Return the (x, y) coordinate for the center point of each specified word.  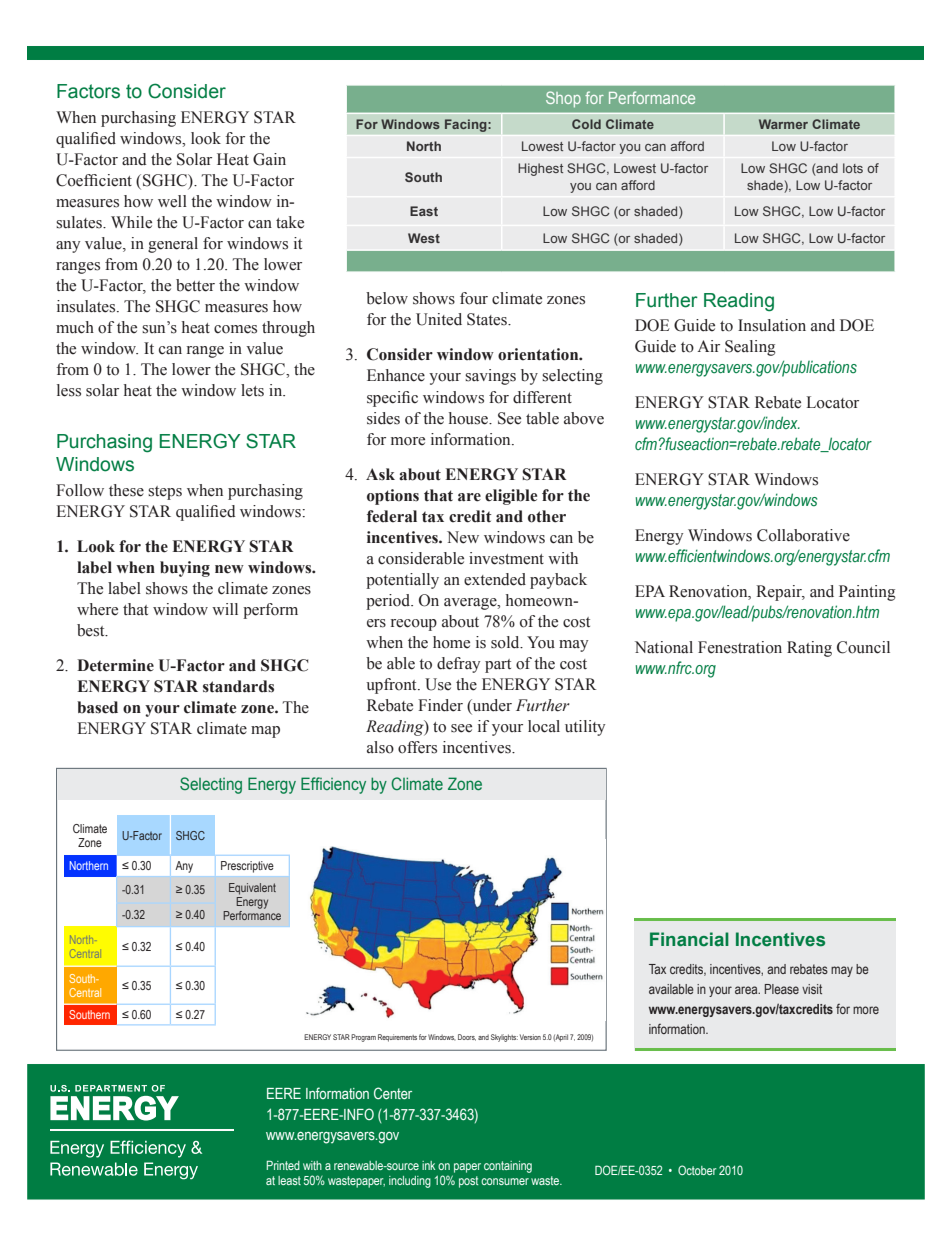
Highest (540, 169)
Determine (115, 665)
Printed (283, 1165)
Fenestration (740, 647)
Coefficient (94, 180)
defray (458, 665)
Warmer (783, 124)
